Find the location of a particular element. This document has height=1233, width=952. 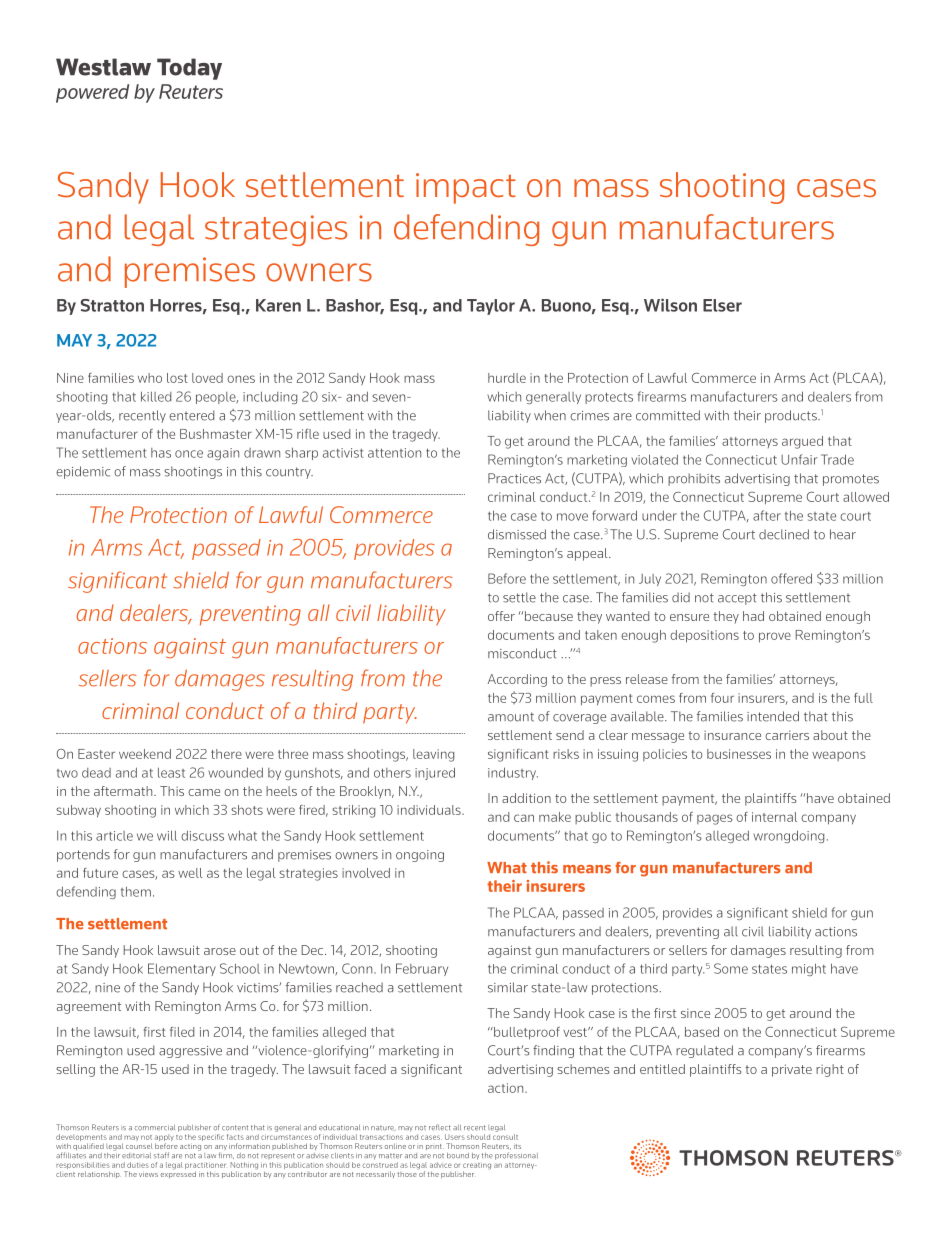

Some is located at coordinates (731, 968).
